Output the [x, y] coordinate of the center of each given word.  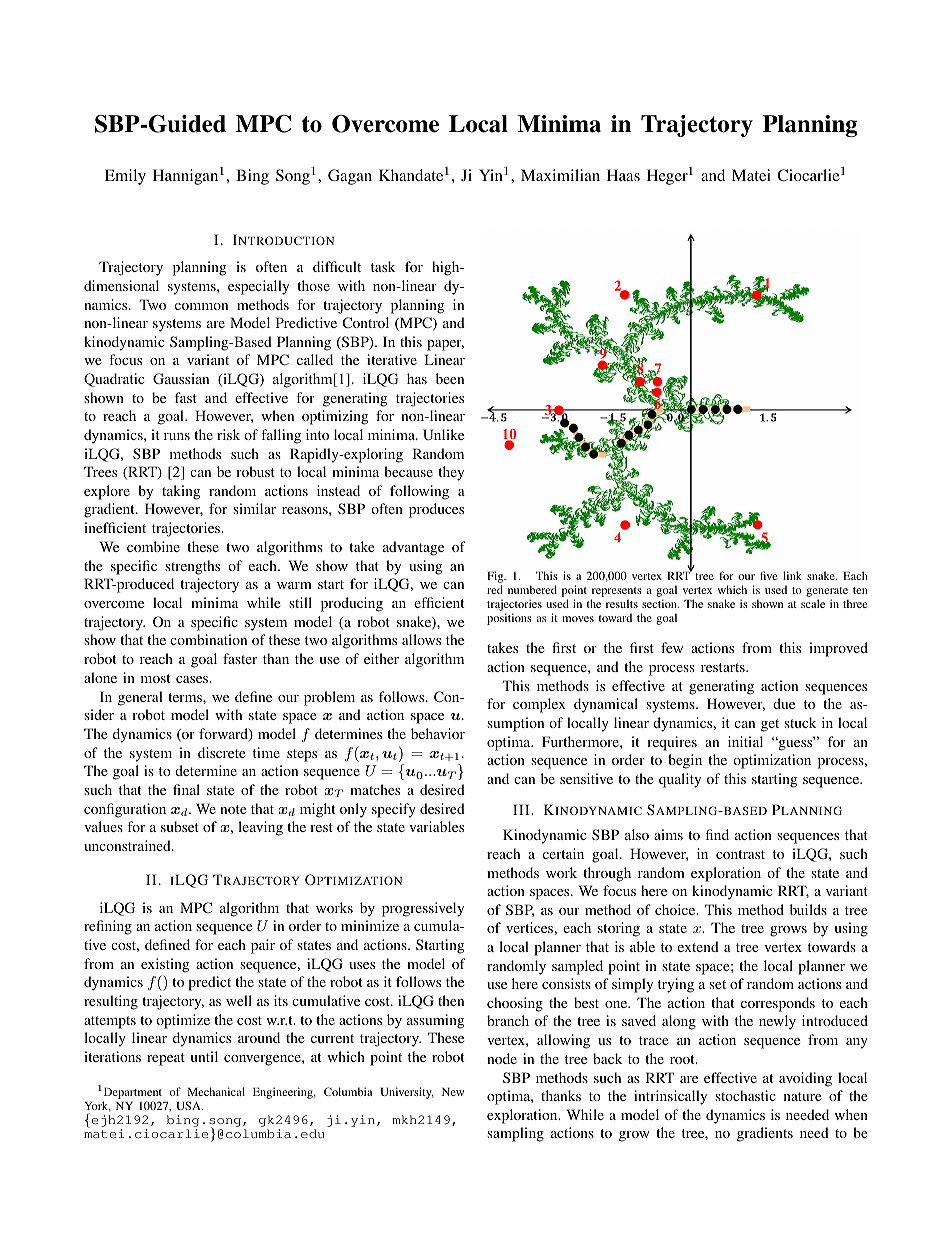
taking [181, 492]
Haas [623, 175]
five [768, 575]
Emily [125, 177]
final [186, 789]
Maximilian [560, 175]
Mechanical [216, 1091]
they [451, 473]
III [522, 809]
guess [795, 744]
